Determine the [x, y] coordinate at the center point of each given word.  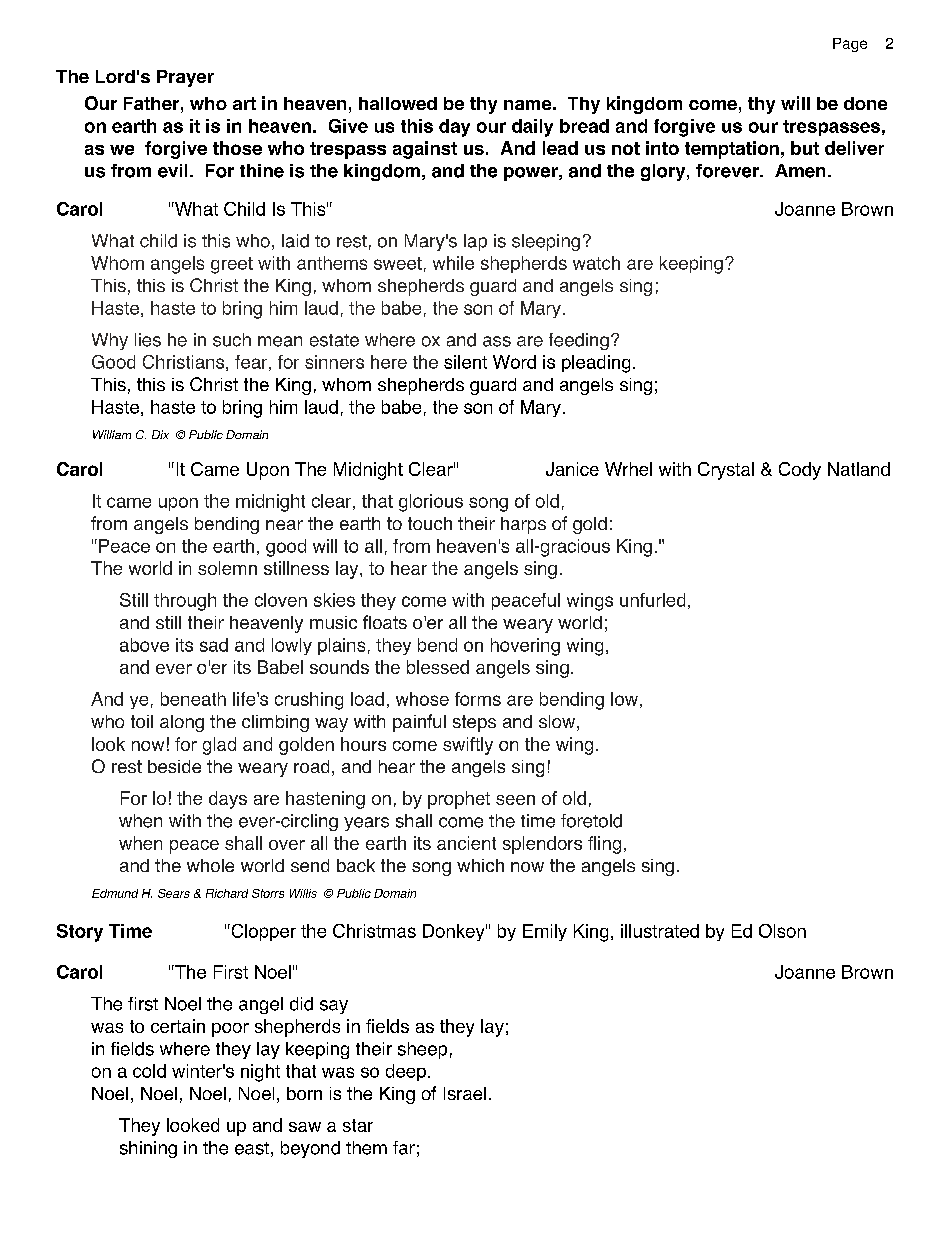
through [185, 602]
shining [148, 1149]
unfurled [652, 600]
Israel [465, 1093]
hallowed [398, 103]
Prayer [185, 78]
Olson [782, 931]
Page [850, 45]
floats [385, 622]
